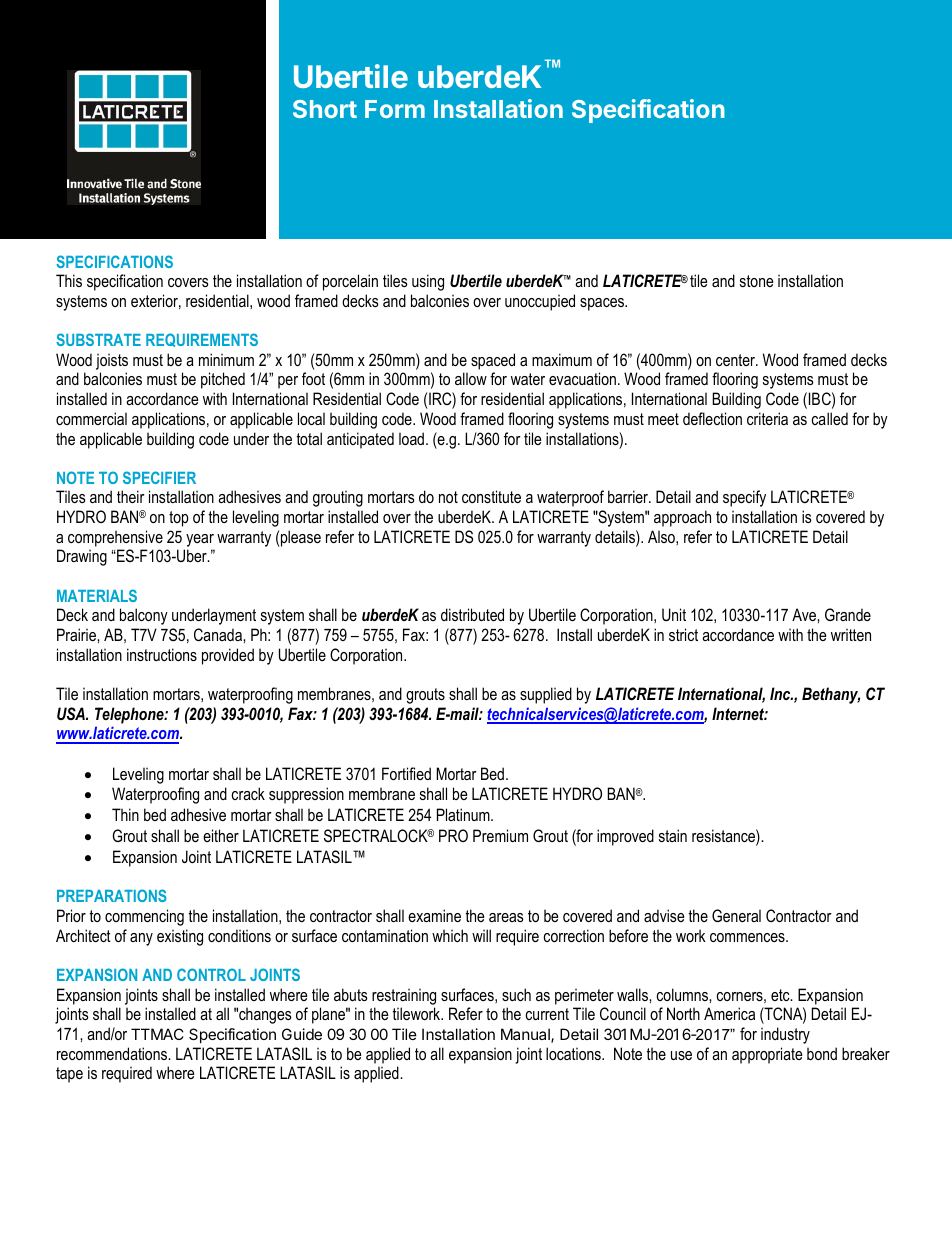 The width and height of the screenshot is (952, 1233). What do you see at coordinates (767, 1055) in the screenshot?
I see `appropriate` at bounding box center [767, 1055].
